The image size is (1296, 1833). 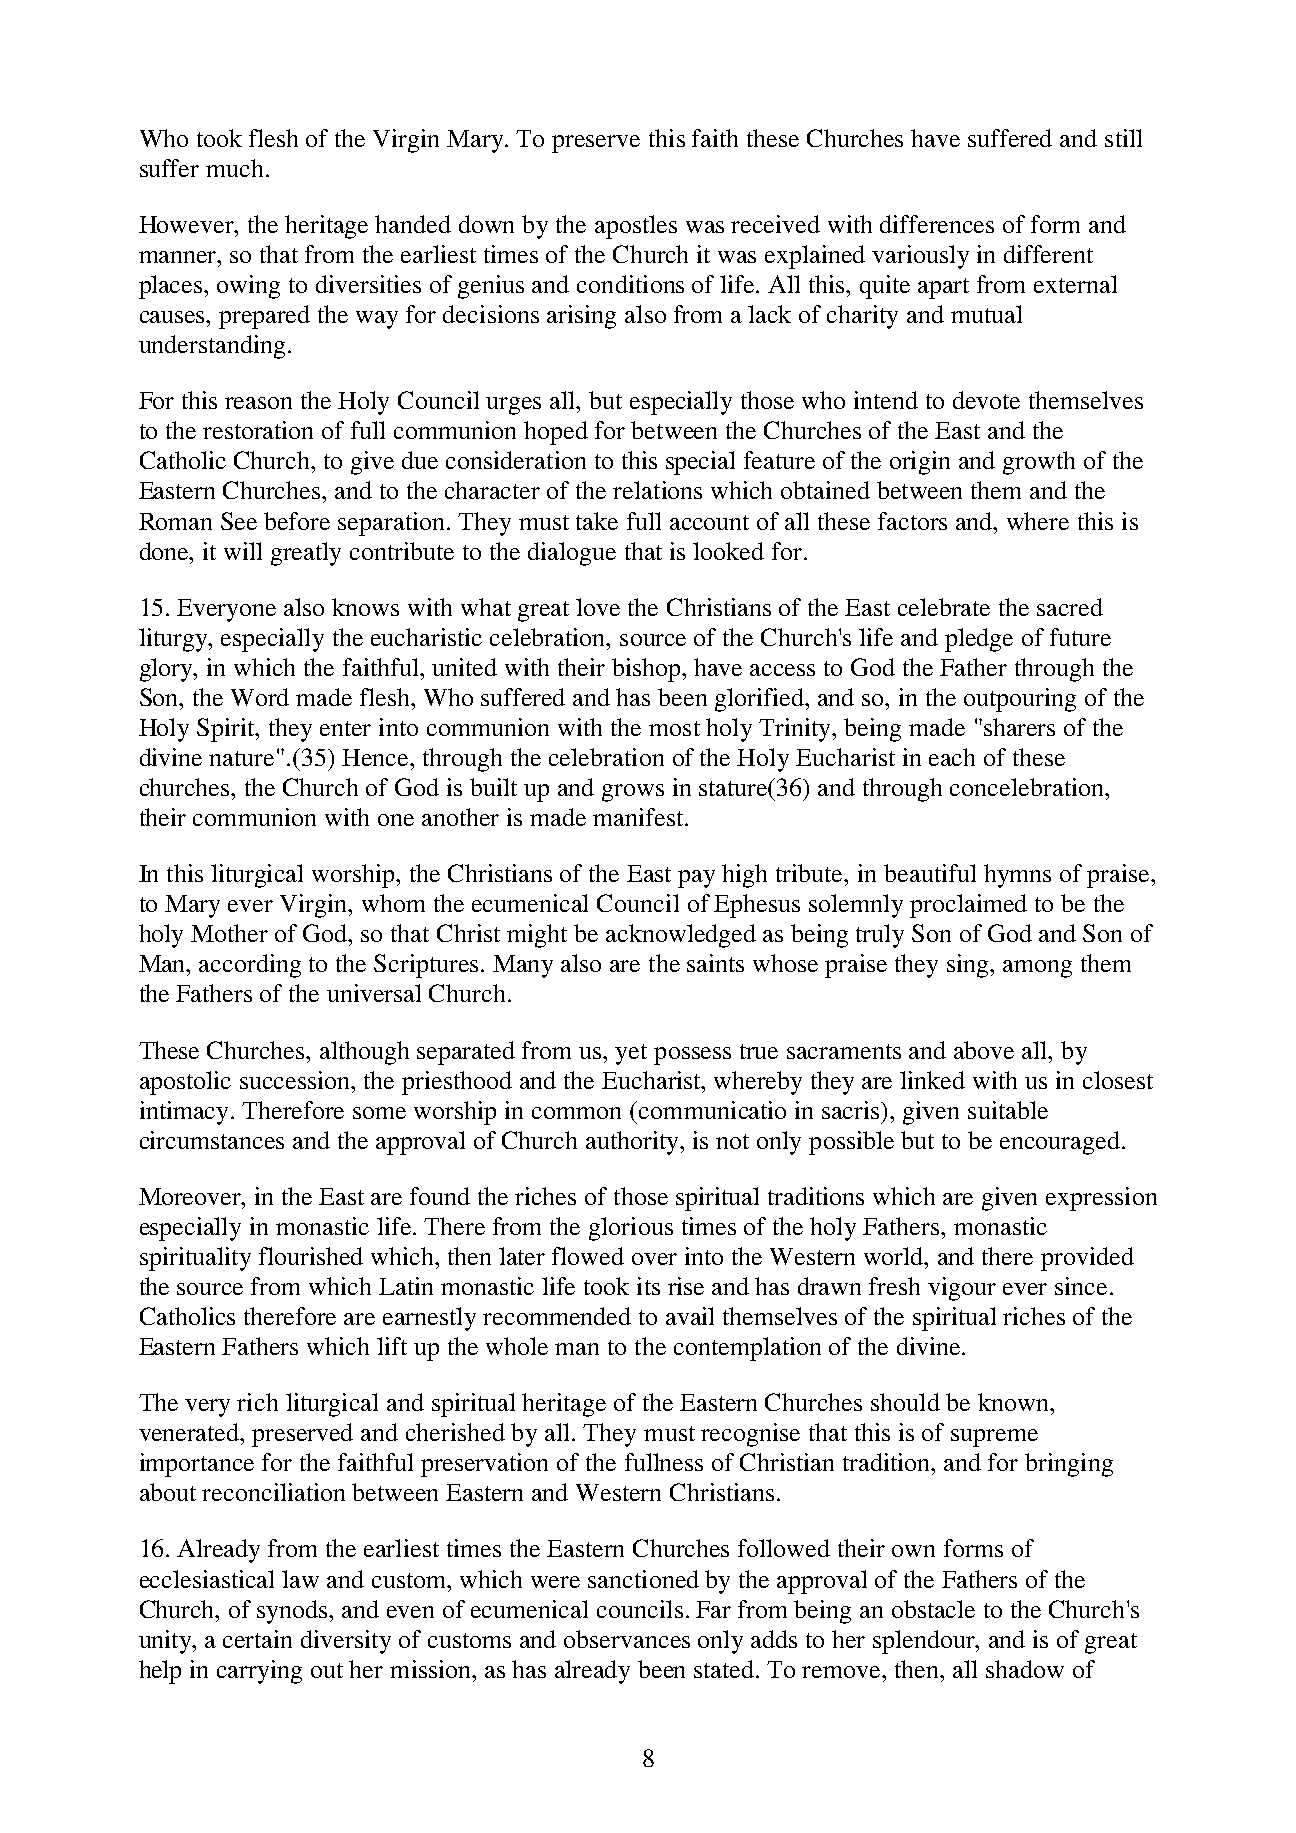 I want to click on observances, so click(x=627, y=1639).
